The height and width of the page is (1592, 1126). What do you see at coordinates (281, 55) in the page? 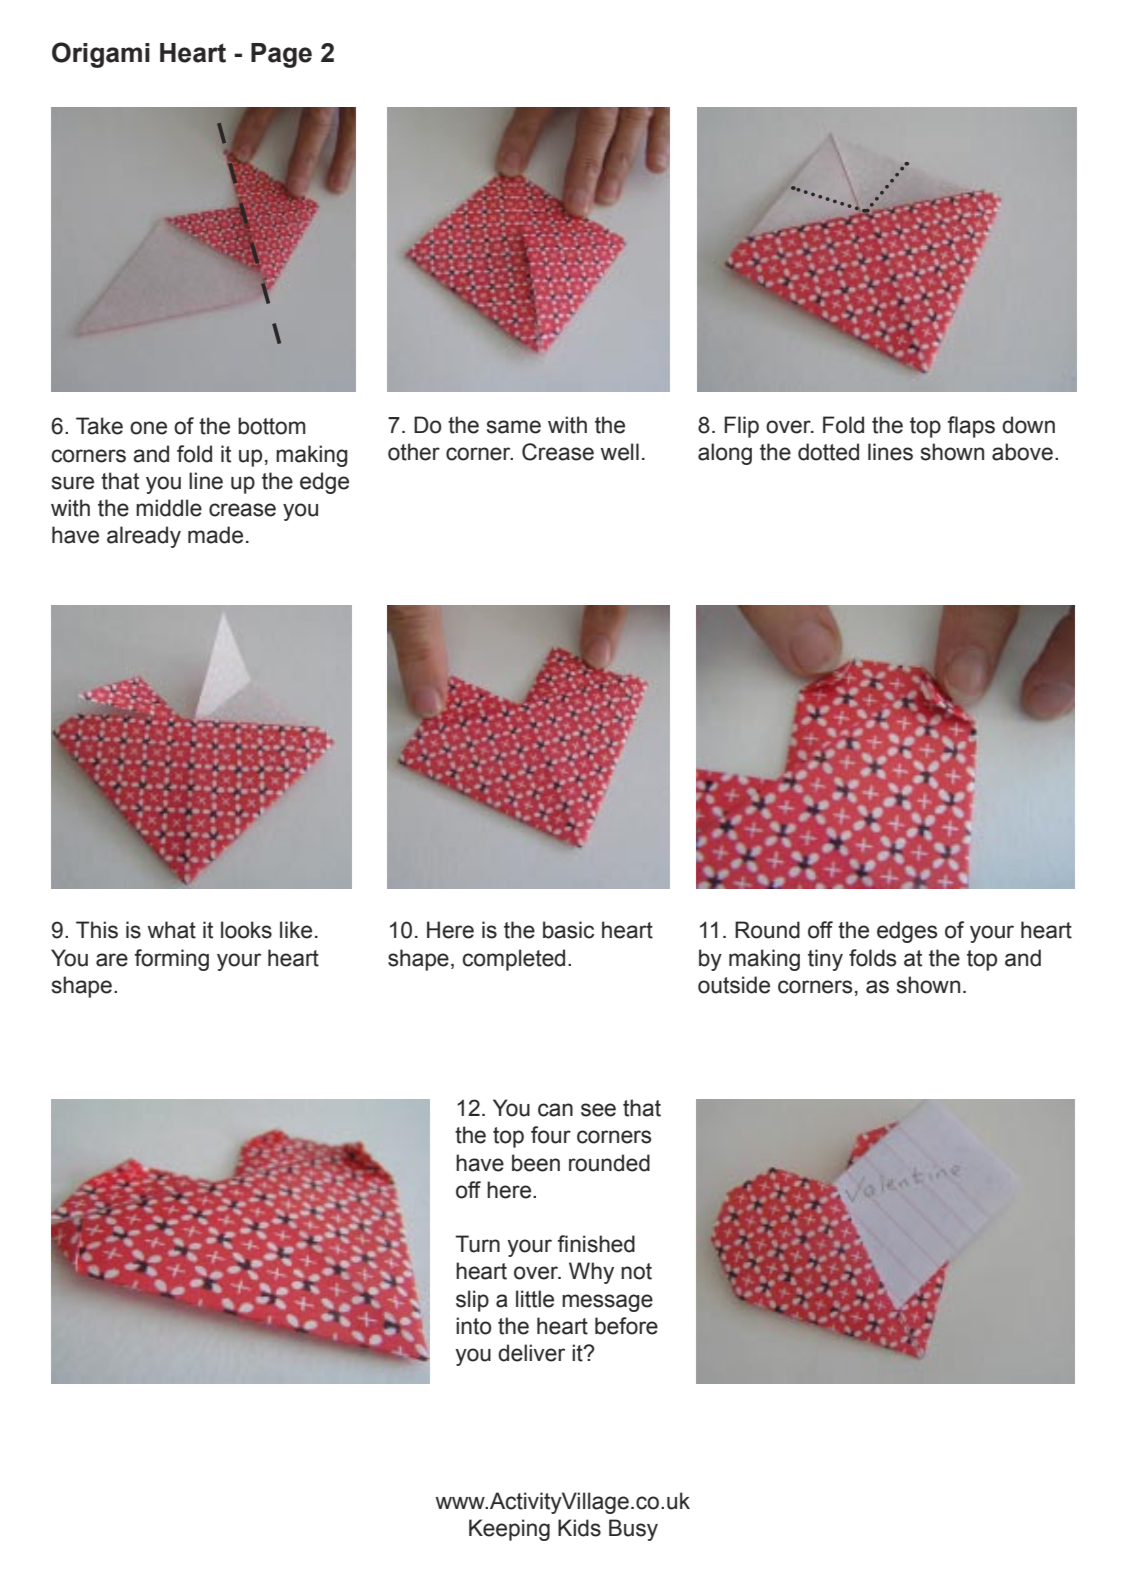
I see `Page` at bounding box center [281, 55].
